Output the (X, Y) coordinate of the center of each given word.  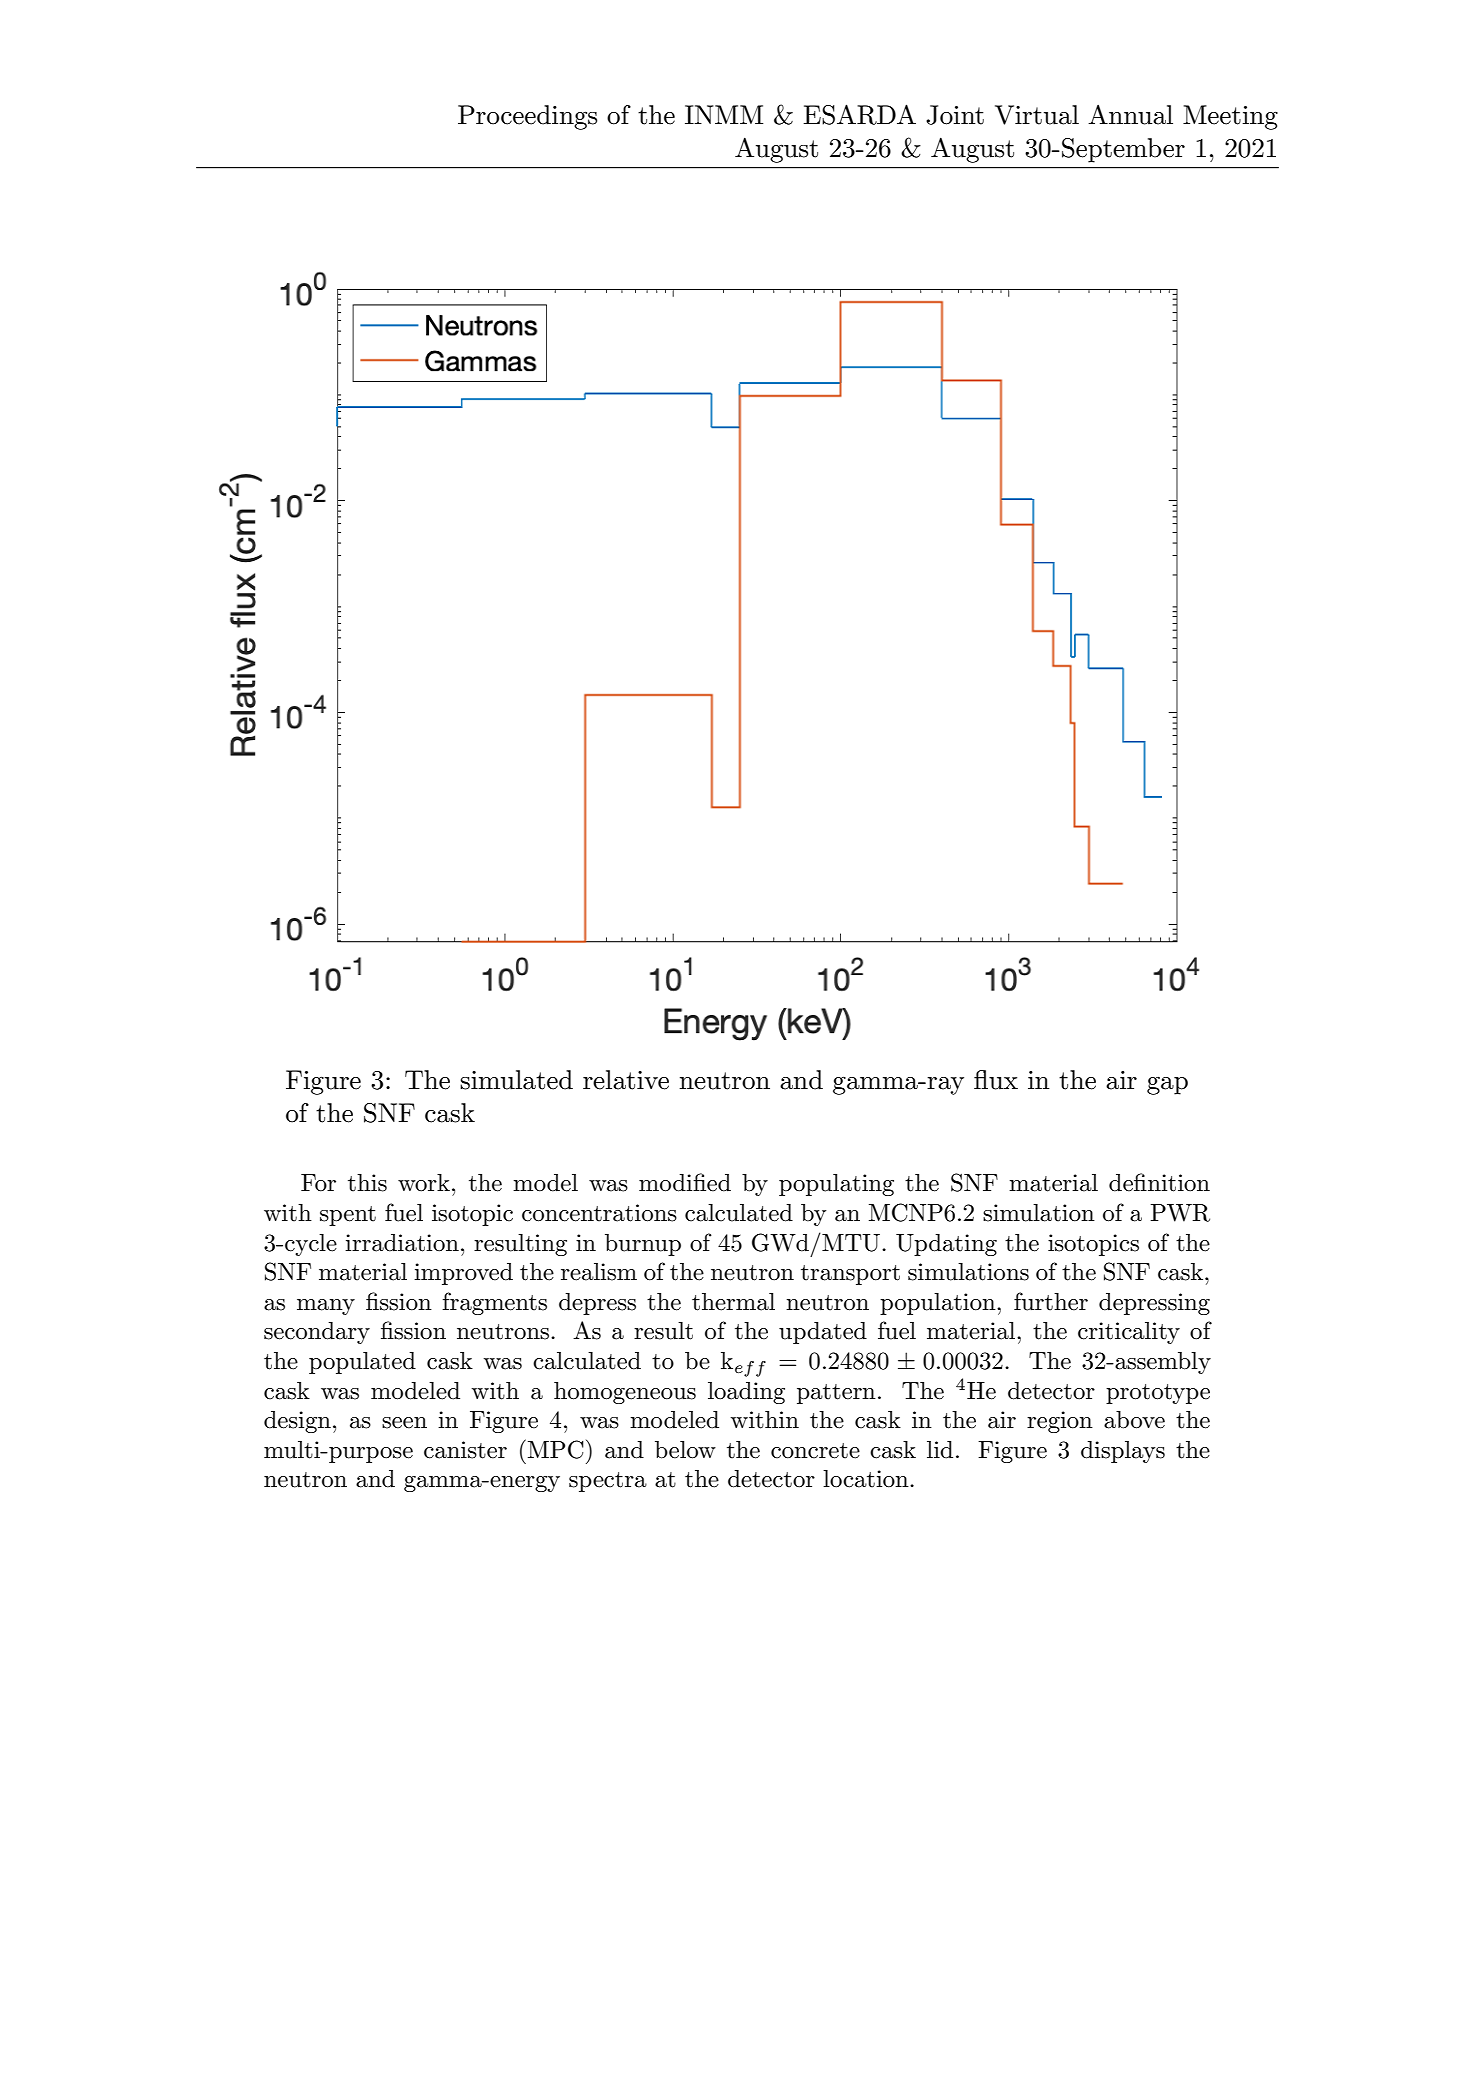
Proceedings (527, 117)
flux (996, 1080)
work (424, 1183)
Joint (955, 115)
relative (626, 1080)
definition (1159, 1182)
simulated (516, 1080)
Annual (1130, 114)
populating (836, 1185)
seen (404, 1423)
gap (1167, 1085)
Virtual (1037, 115)
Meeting (1230, 117)
